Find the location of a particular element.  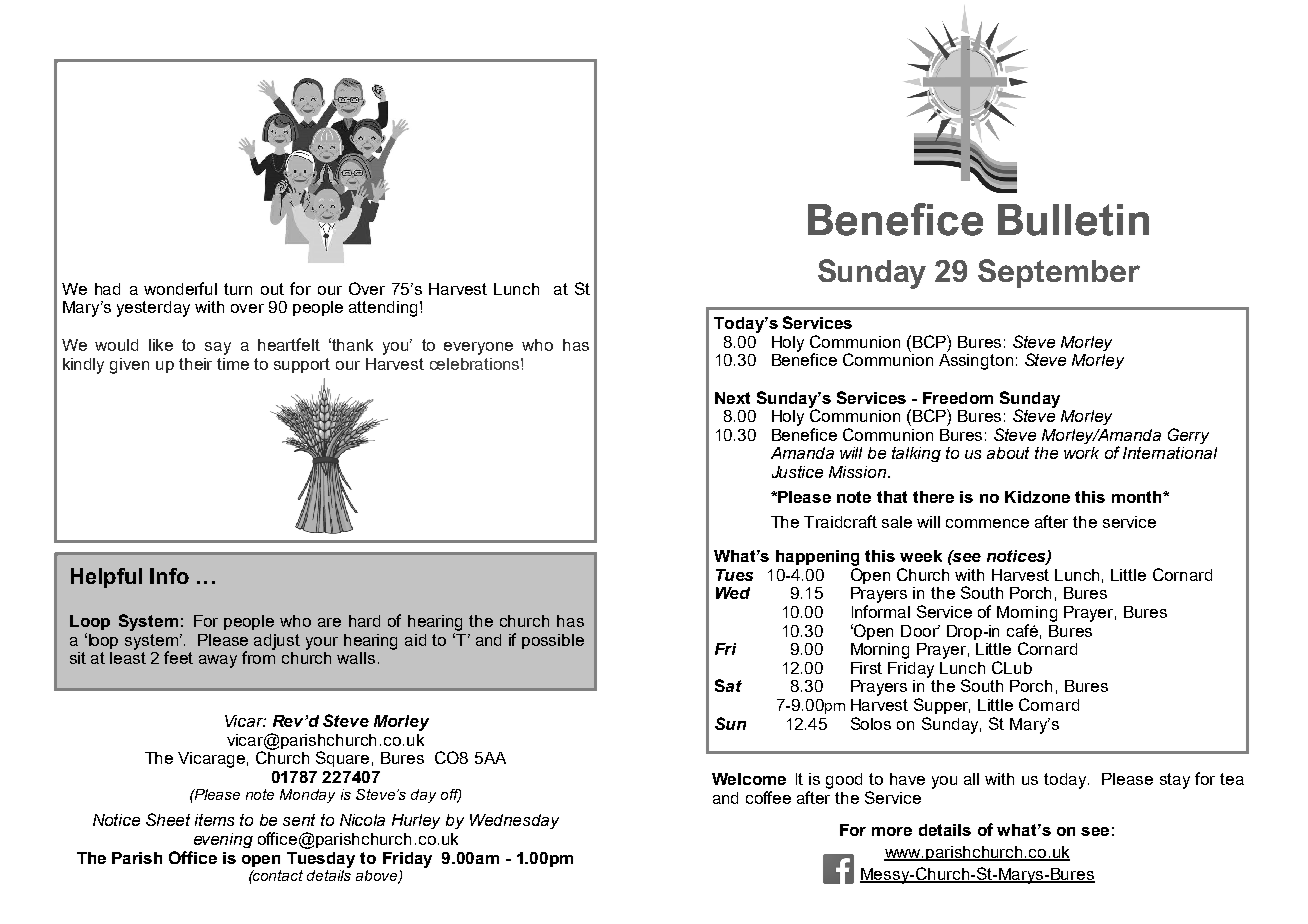

Door is located at coordinates (920, 631).
